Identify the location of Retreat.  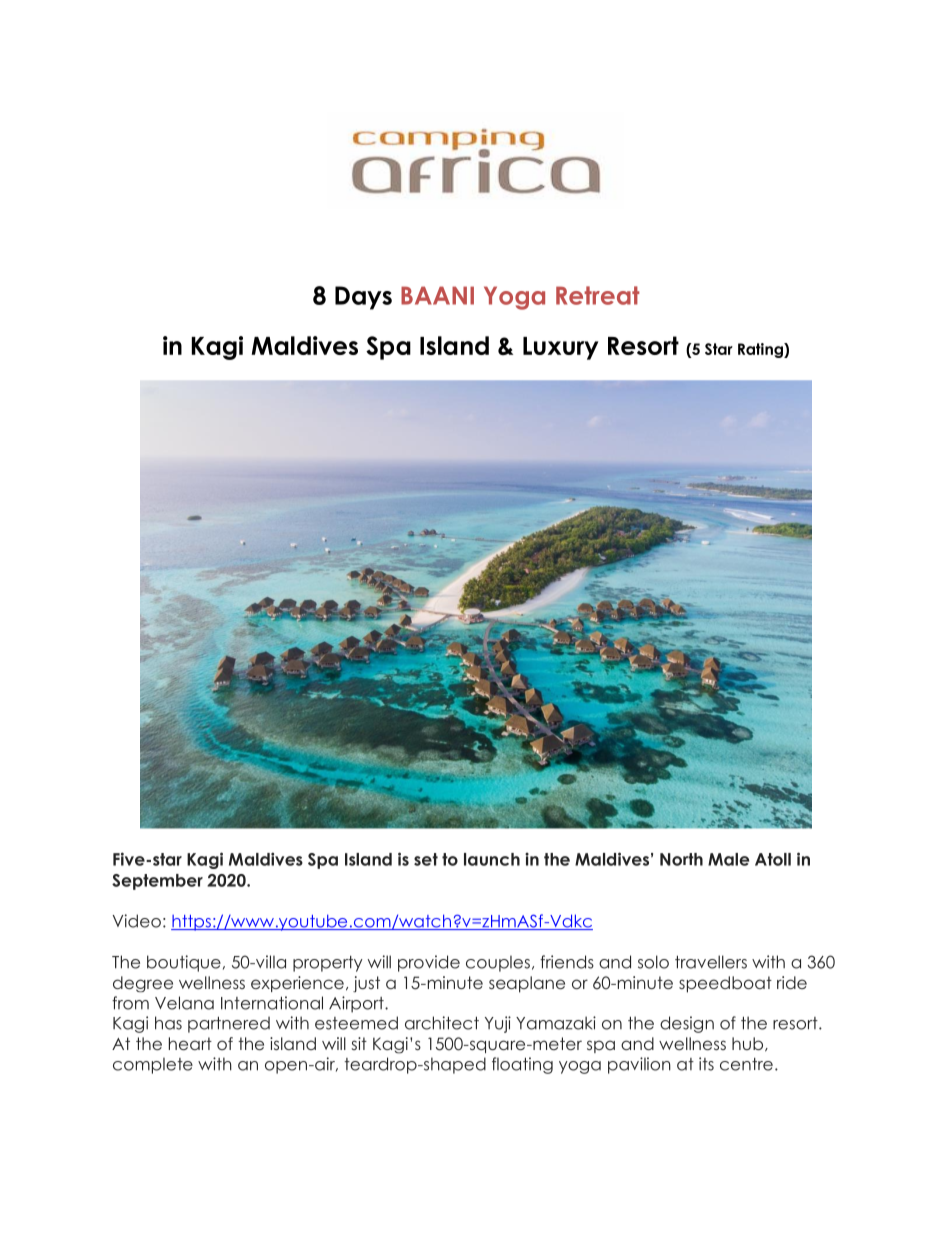
(598, 295).
